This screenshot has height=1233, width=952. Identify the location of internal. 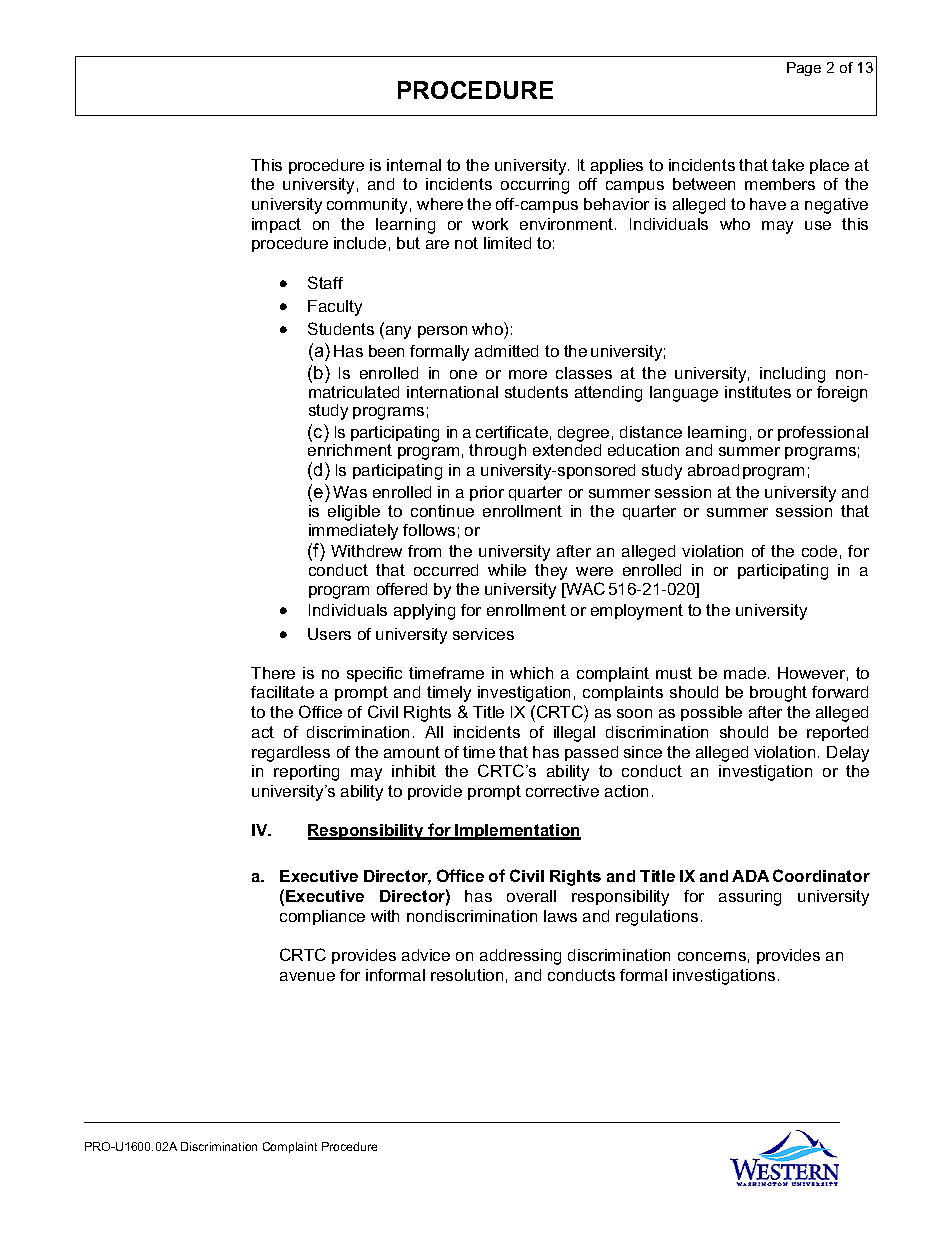
(414, 165).
